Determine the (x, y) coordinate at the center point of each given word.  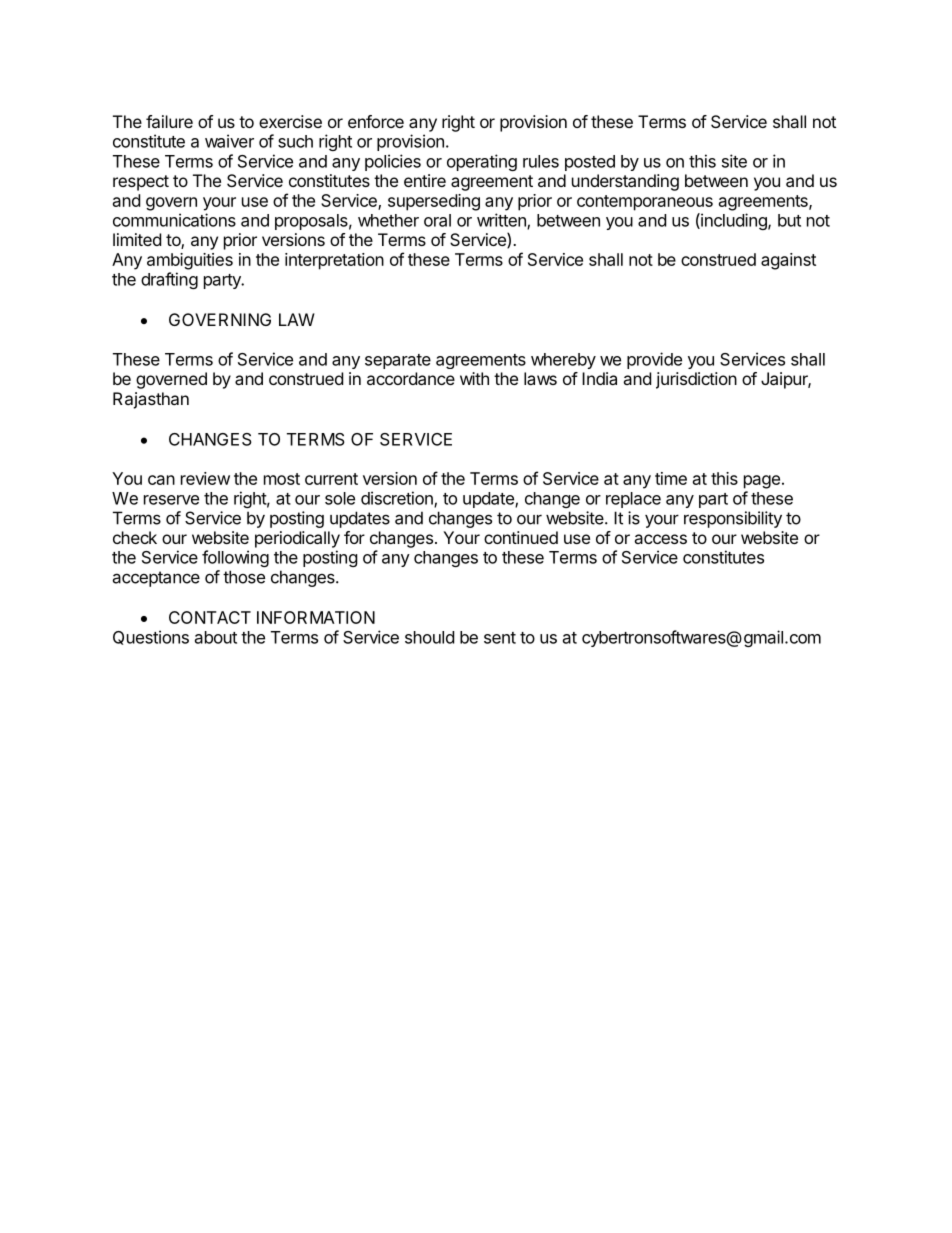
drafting (169, 280)
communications (174, 220)
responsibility (733, 519)
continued (521, 537)
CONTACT (210, 617)
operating (482, 162)
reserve (171, 500)
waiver (229, 141)
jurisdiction (696, 380)
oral (437, 220)
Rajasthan (151, 400)
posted (590, 163)
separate (398, 361)
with (474, 378)
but (789, 220)
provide (654, 360)
